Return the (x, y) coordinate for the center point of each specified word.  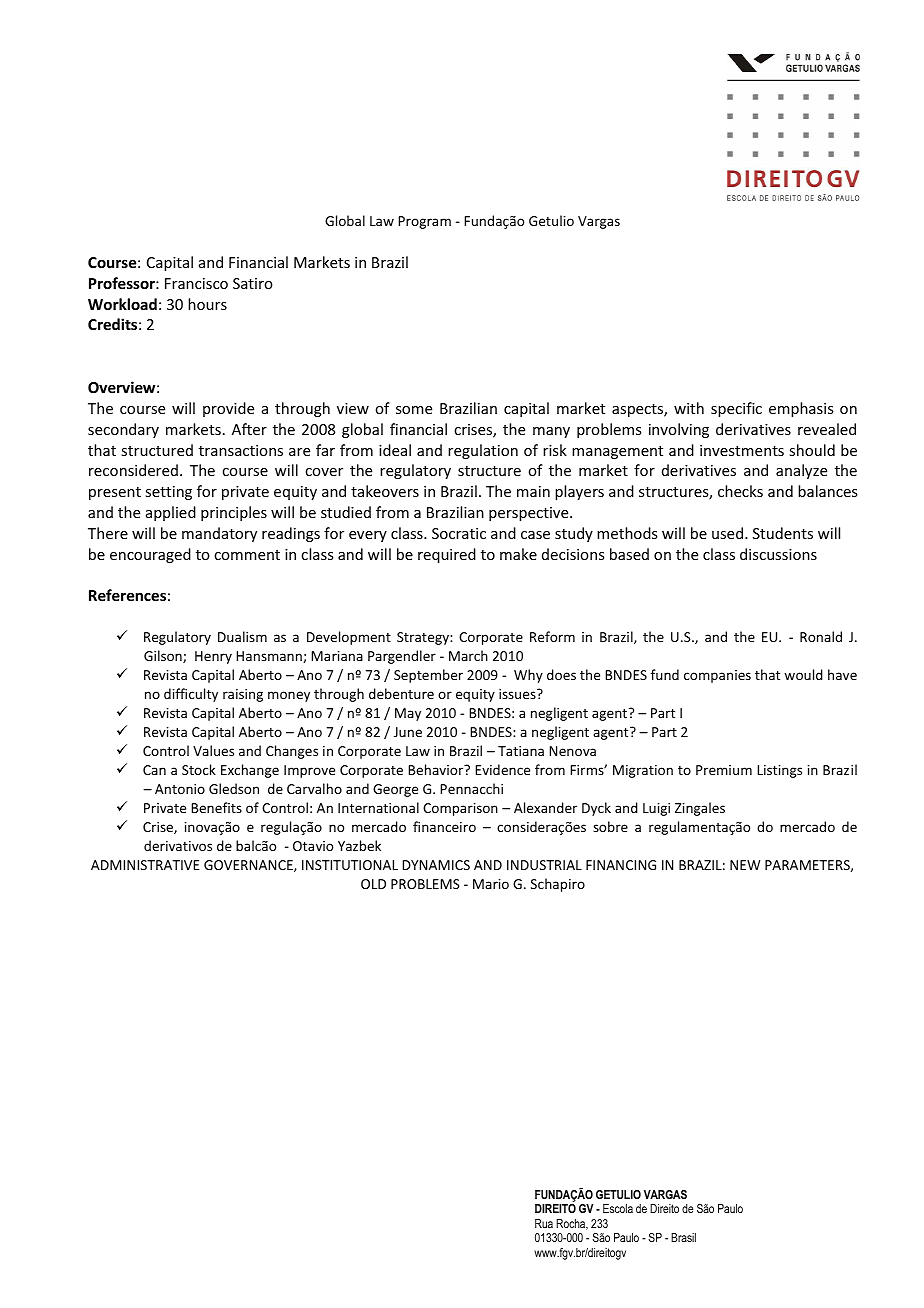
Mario (491, 884)
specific (736, 409)
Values (213, 750)
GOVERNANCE (249, 866)
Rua (544, 1223)
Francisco (196, 283)
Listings (779, 771)
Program (424, 222)
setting (168, 493)
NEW (745, 865)
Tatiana (521, 751)
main (533, 491)
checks (740, 491)
